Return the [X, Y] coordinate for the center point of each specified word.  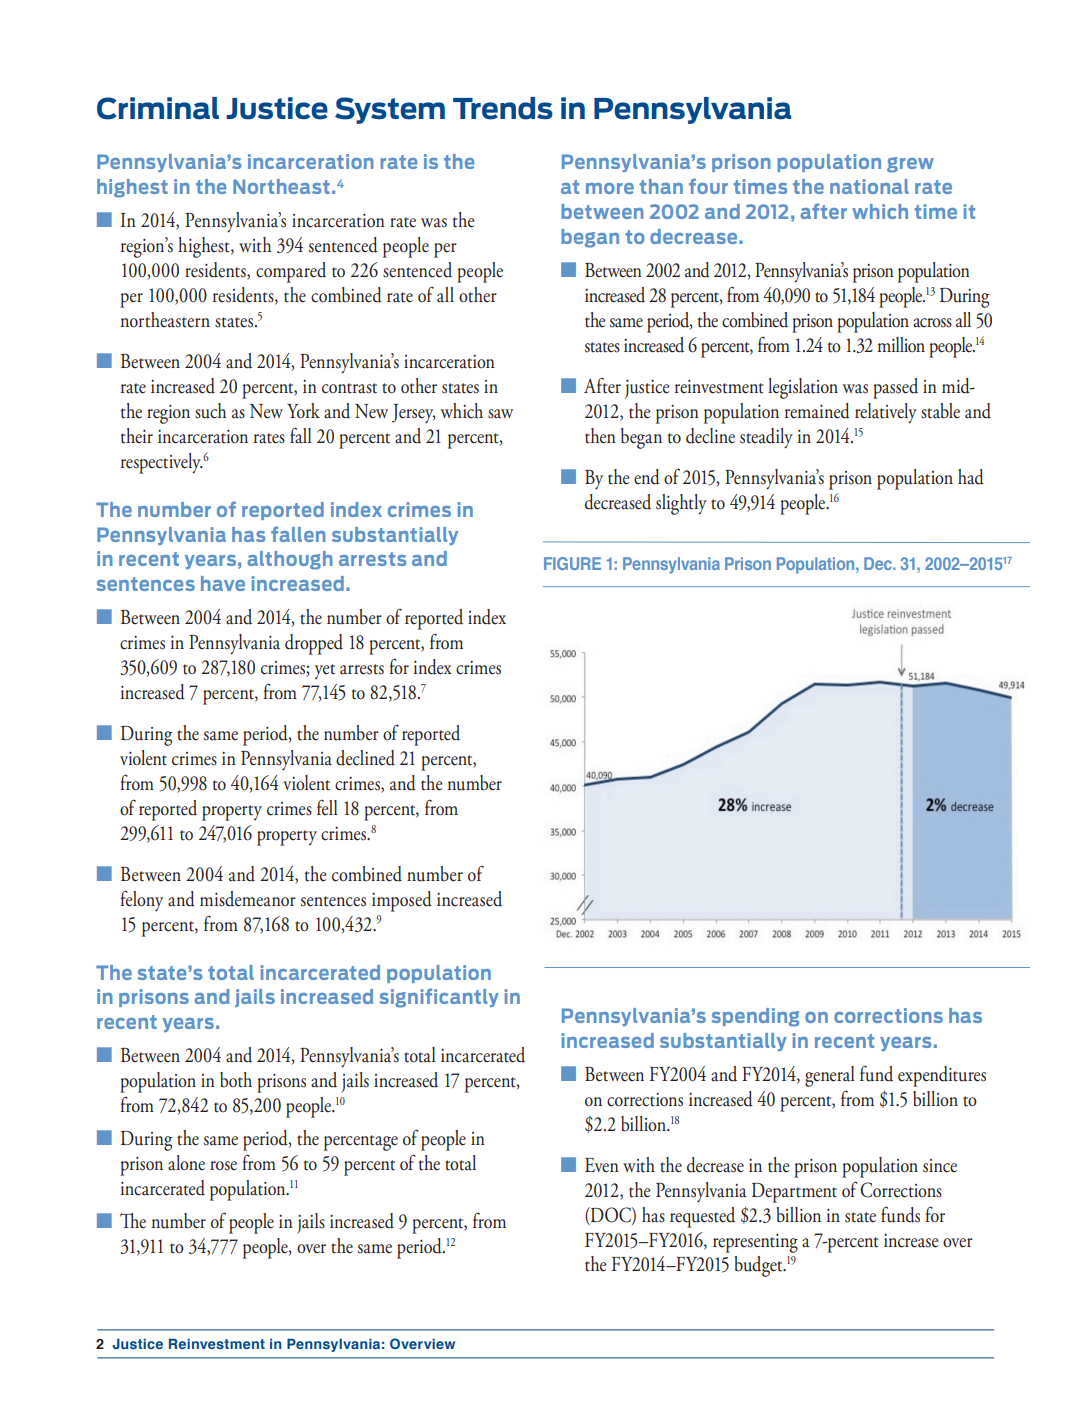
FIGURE [572, 563]
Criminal [158, 108]
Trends [503, 108]
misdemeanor [248, 899]
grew [910, 165]
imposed [402, 901]
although [290, 560]
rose [223, 1166]
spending [755, 1017]
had [971, 477]
